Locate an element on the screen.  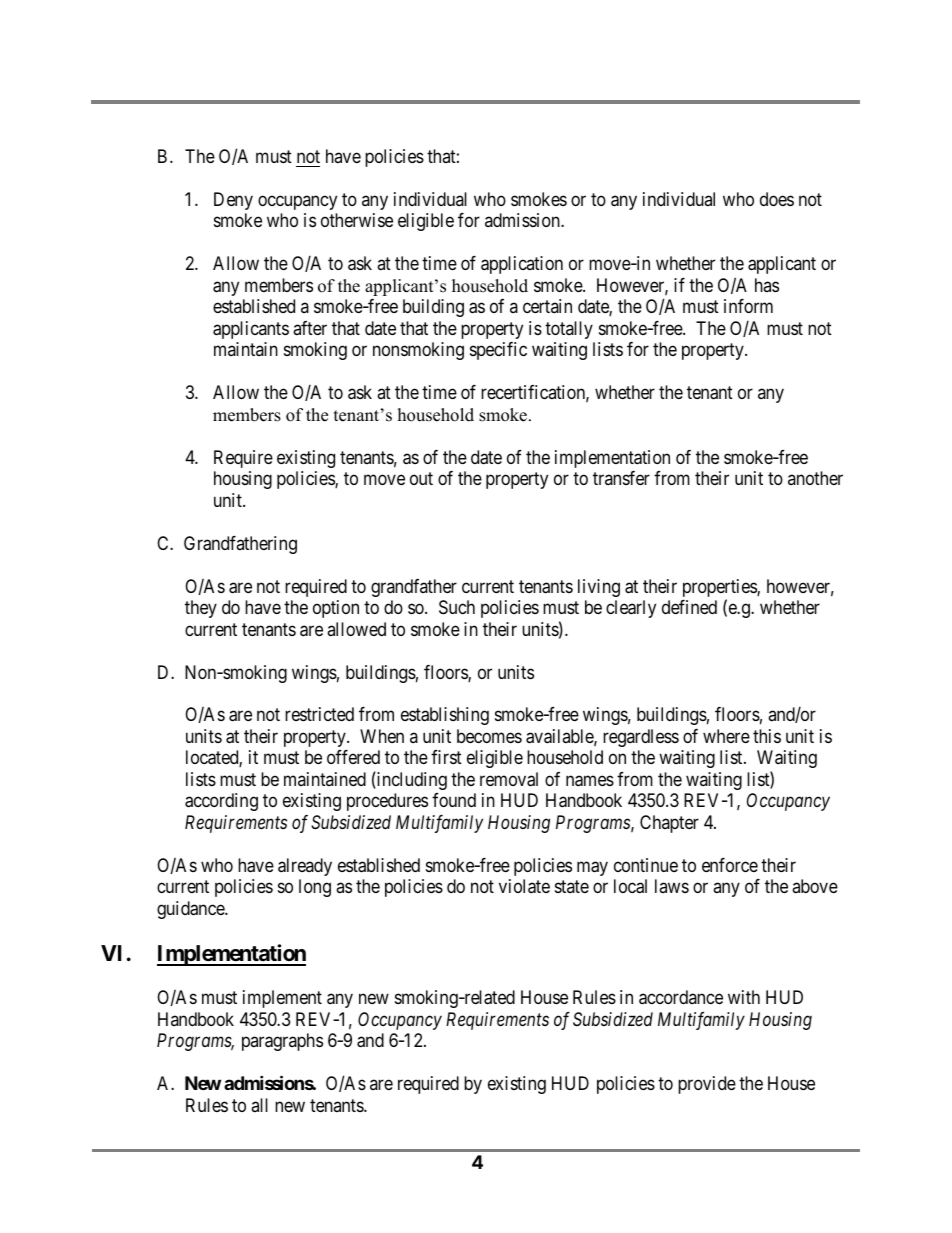
out is located at coordinates (421, 478).
